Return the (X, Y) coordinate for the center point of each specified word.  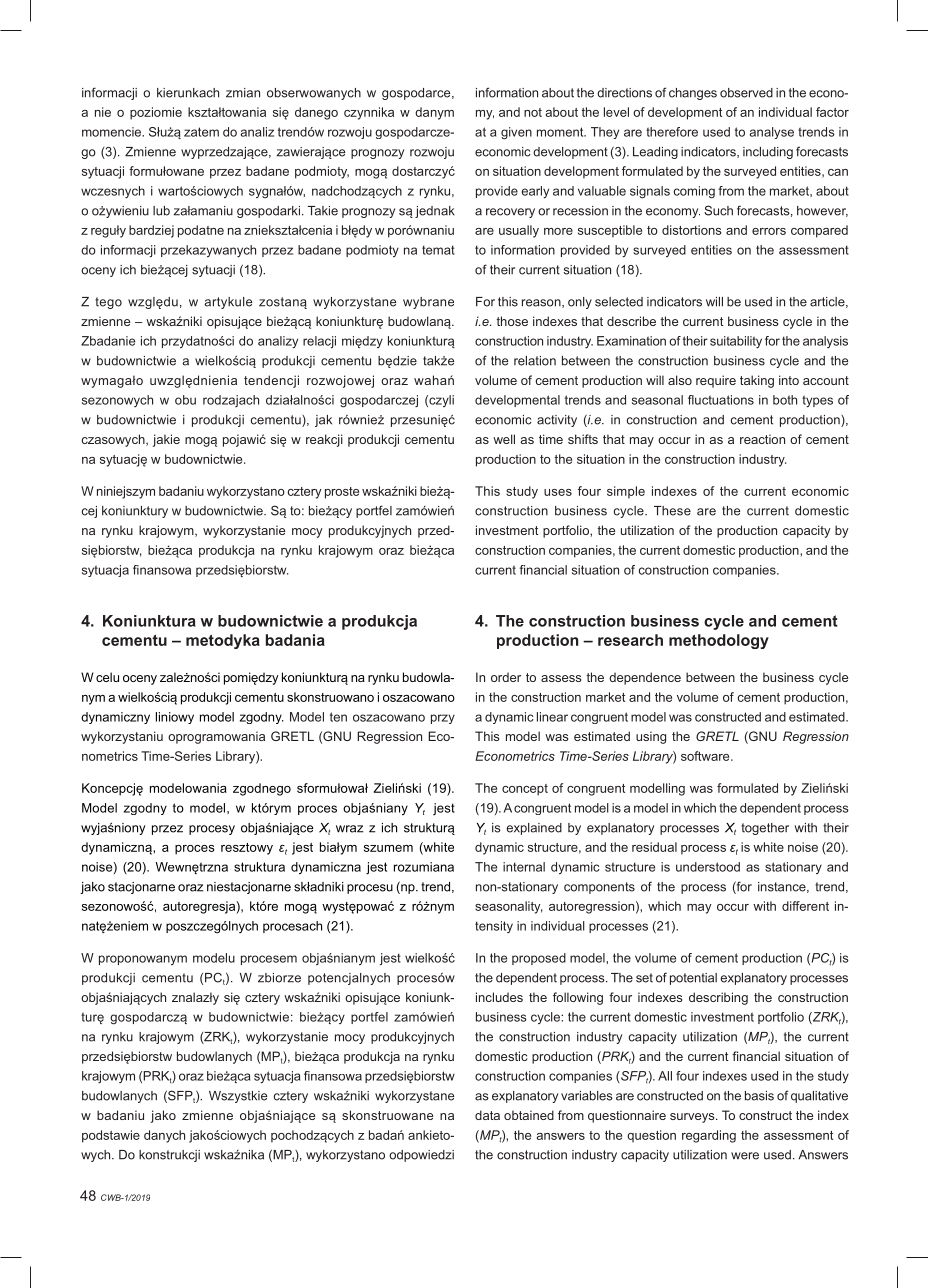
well (504, 439)
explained (534, 829)
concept (525, 790)
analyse (772, 133)
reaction (762, 439)
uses (558, 492)
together (765, 829)
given (516, 133)
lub (161, 211)
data (487, 1115)
